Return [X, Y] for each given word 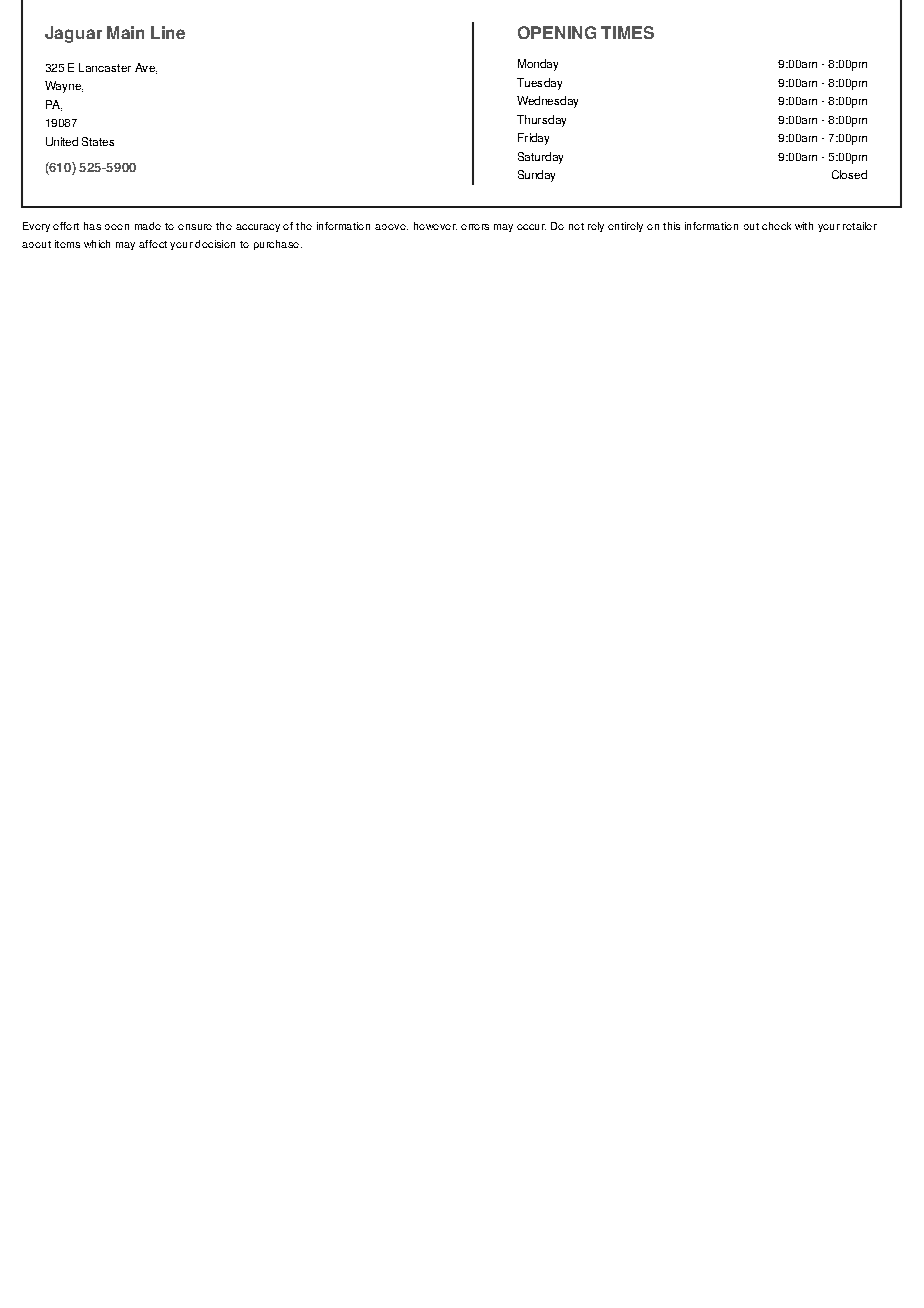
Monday [538, 65]
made [148, 226]
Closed [849, 174]
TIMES [627, 32]
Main [125, 32]
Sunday [536, 176]
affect [153, 244]
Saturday [540, 158]
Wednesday [547, 102]
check [776, 226]
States [98, 141]
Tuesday [539, 84]
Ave [146, 68]
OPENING [557, 32]
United [62, 141]
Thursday [541, 121]
